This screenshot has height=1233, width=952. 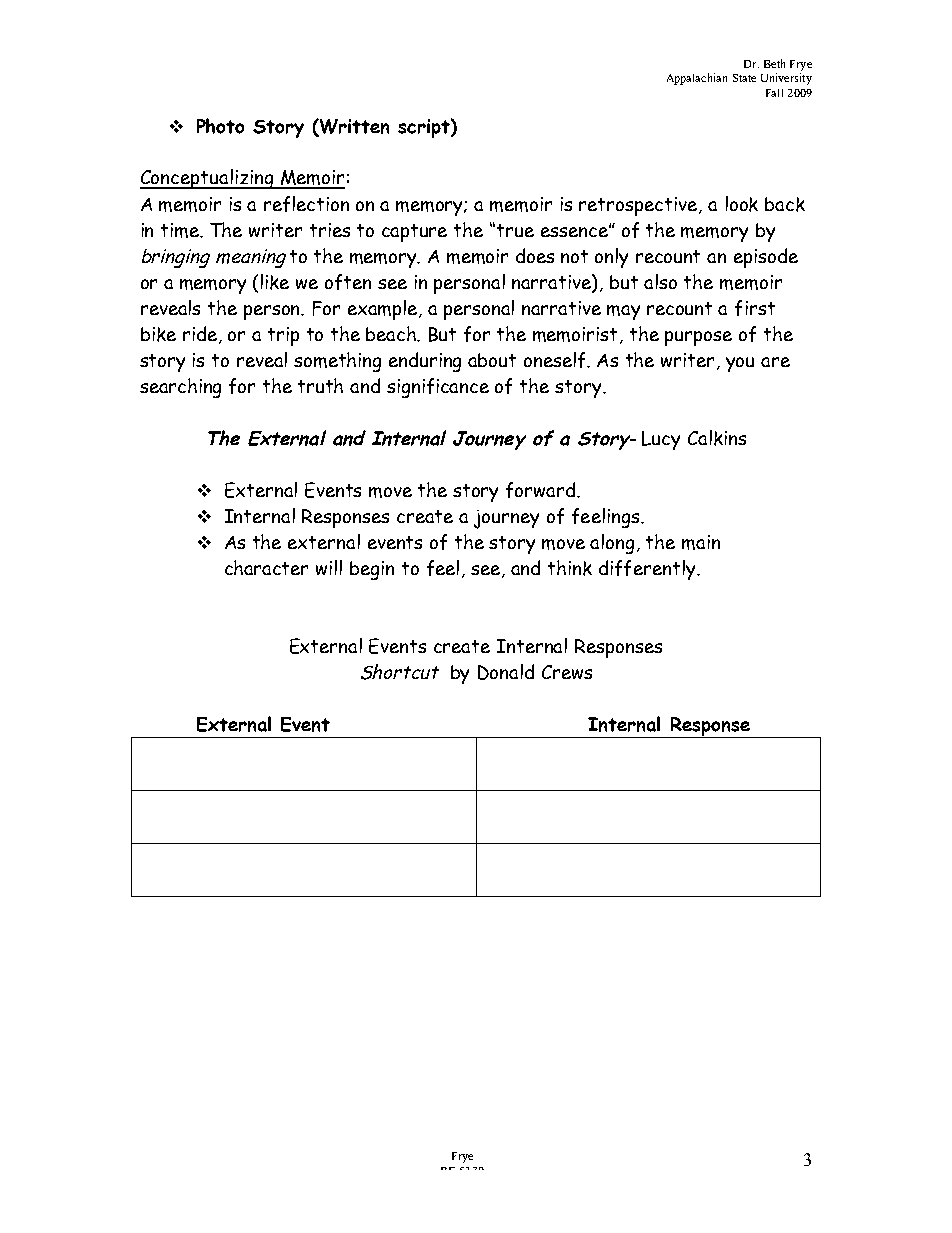 What do you see at coordinates (697, 79) in the screenshot?
I see `Appalachian` at bounding box center [697, 79].
